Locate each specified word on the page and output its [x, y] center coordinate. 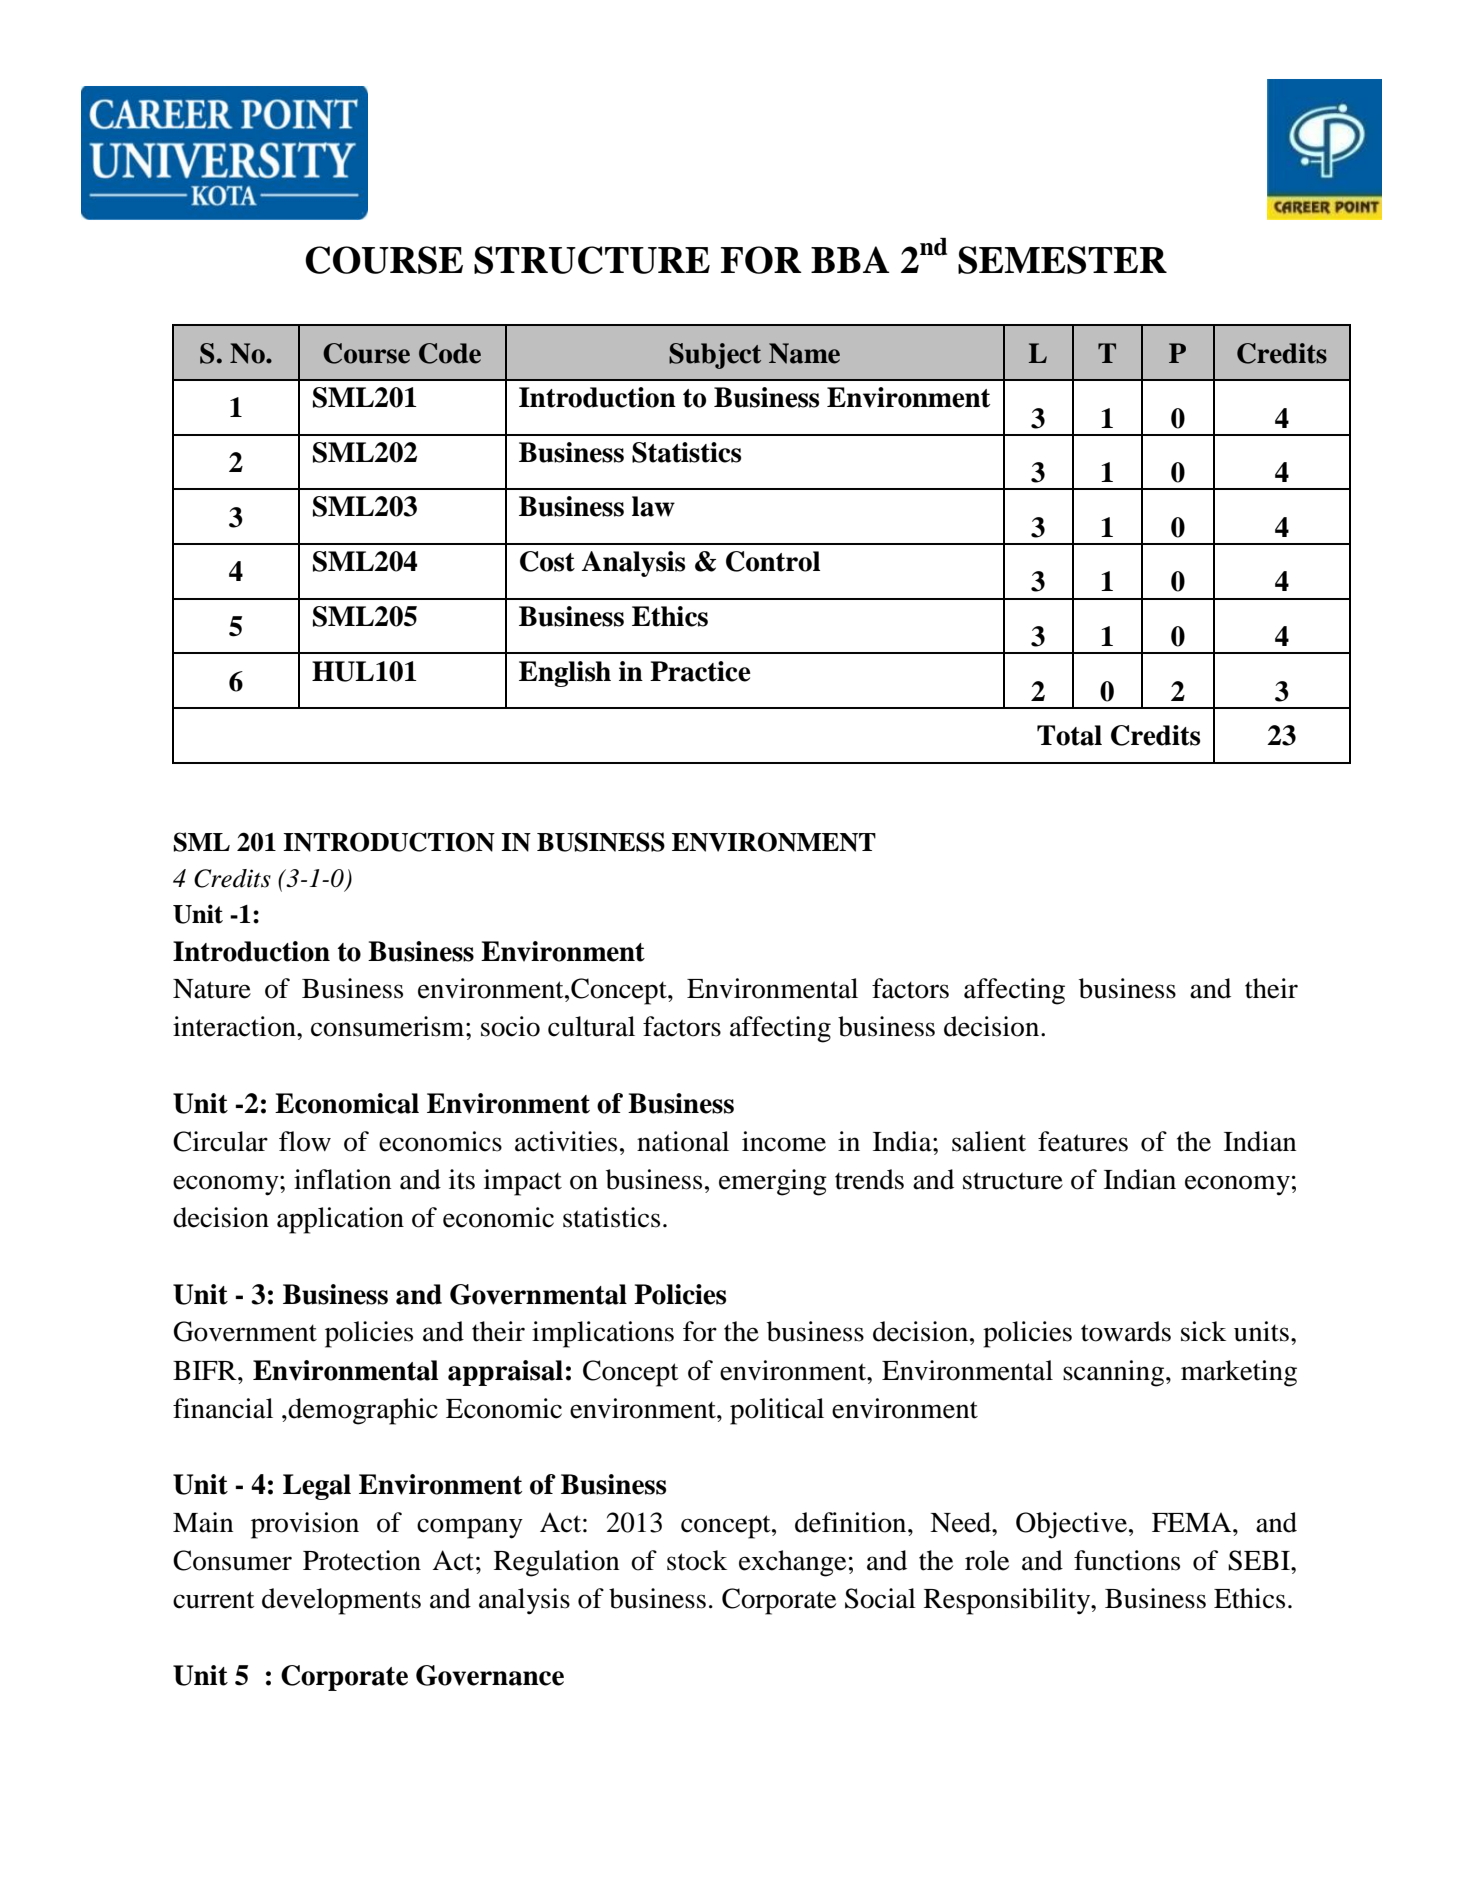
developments [341, 1601]
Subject [715, 356]
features [1083, 1141]
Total [1069, 735]
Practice [700, 671]
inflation [342, 1179]
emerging [773, 1182]
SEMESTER [1062, 260]
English [565, 674]
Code [450, 353]
